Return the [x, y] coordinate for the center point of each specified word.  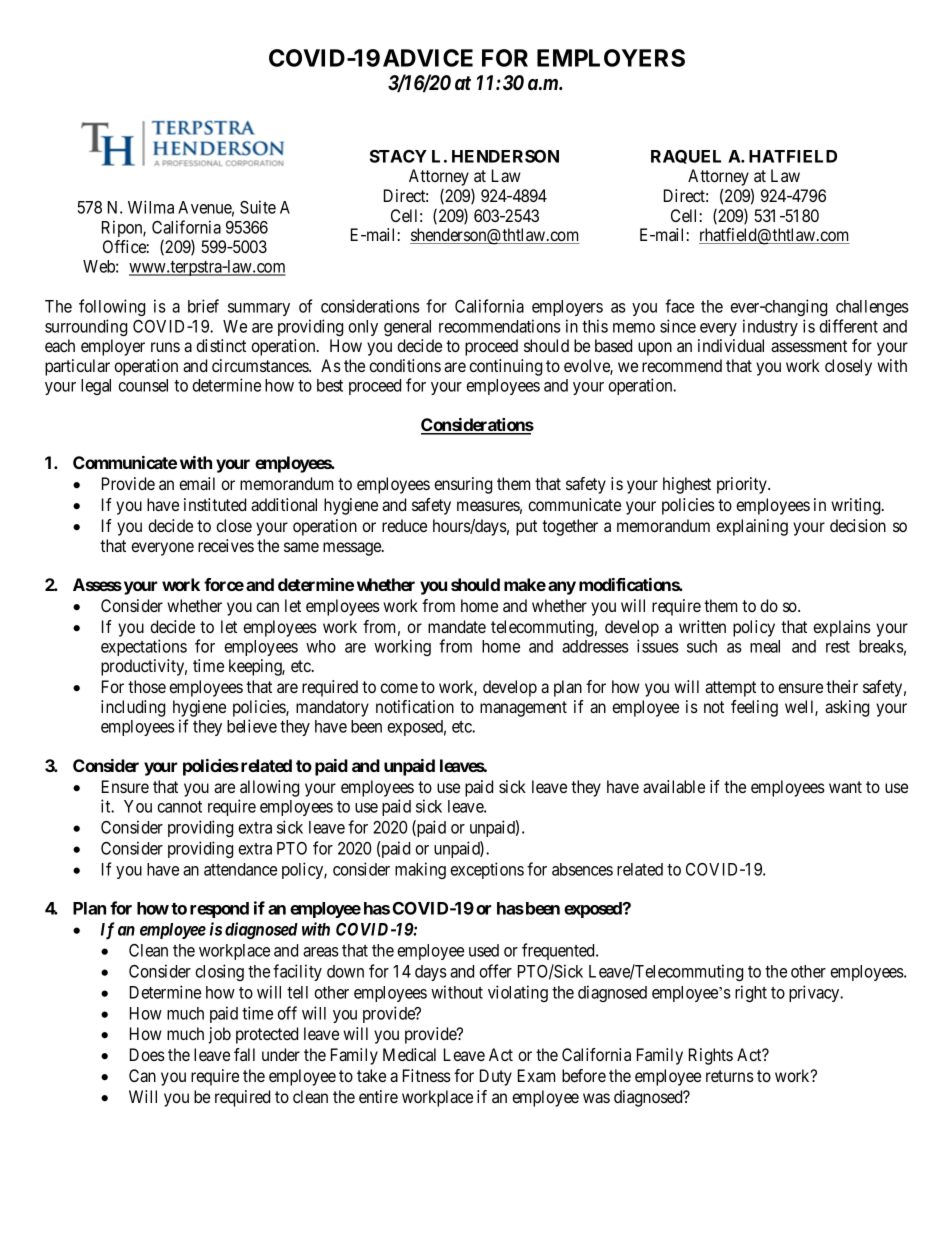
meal [765, 646]
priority [743, 485]
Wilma [151, 207]
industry [770, 327]
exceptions [487, 870]
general [407, 328]
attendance [240, 869]
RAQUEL [686, 157]
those [147, 686]
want [845, 787]
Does [147, 1054]
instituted [215, 504]
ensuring [463, 485]
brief [203, 306]
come [399, 688]
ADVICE [428, 58]
